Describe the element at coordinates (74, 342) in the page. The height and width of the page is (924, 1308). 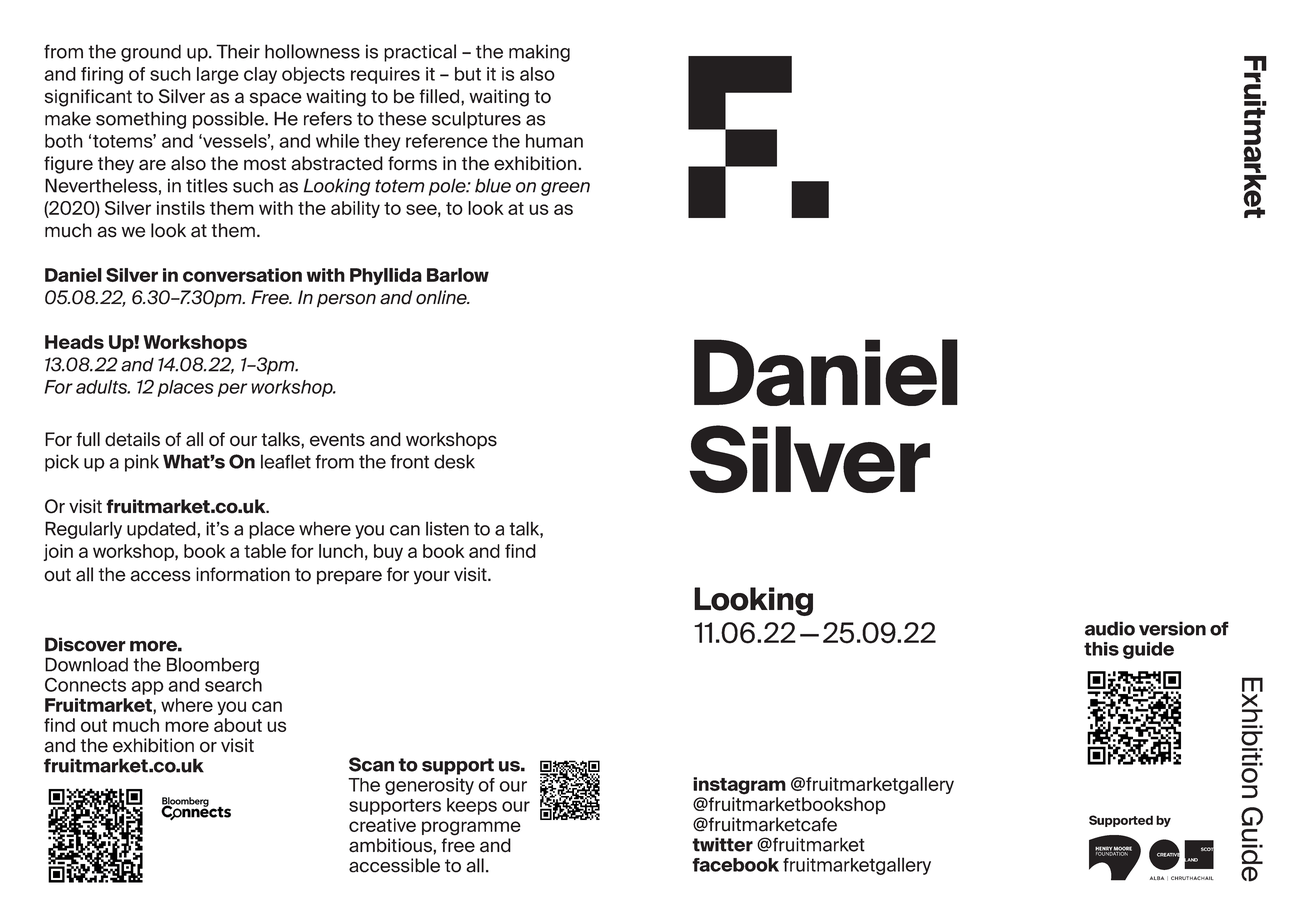
I see `Heads` at that location.
